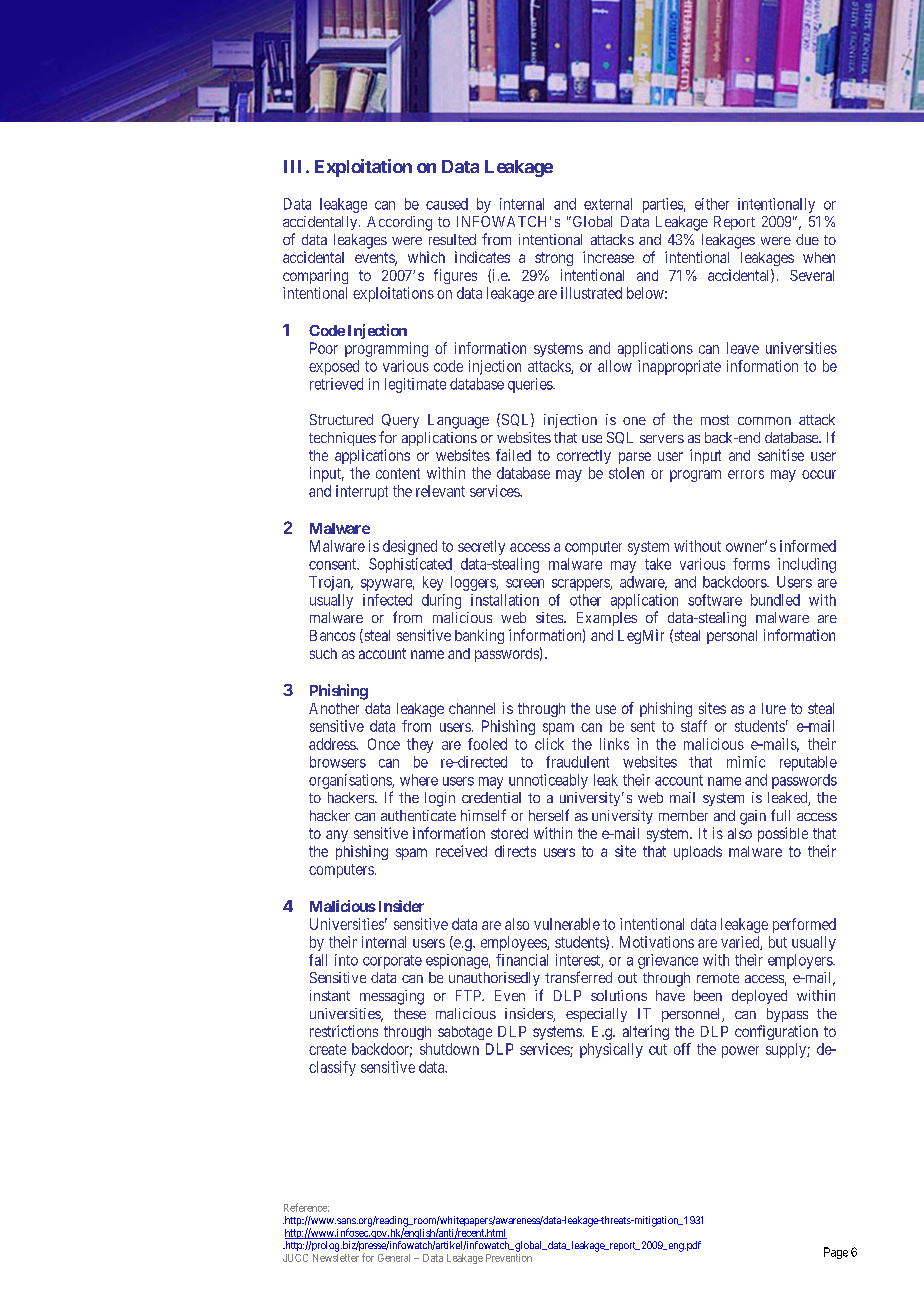 Image resolution: width=924 pixels, height=1308 pixels. I want to click on Newsletter, so click(336, 1258).
